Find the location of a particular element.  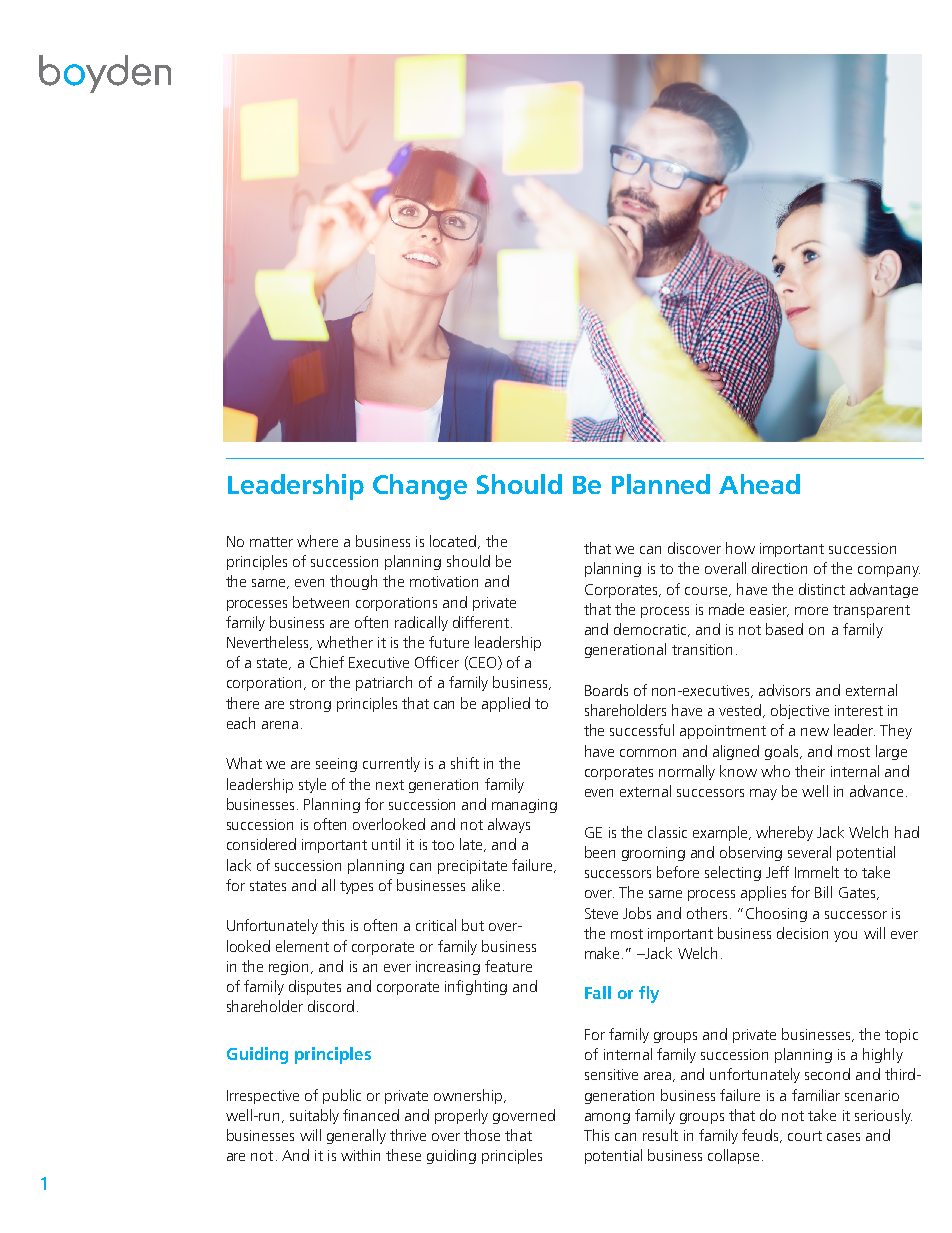

decision is located at coordinates (802, 933).
